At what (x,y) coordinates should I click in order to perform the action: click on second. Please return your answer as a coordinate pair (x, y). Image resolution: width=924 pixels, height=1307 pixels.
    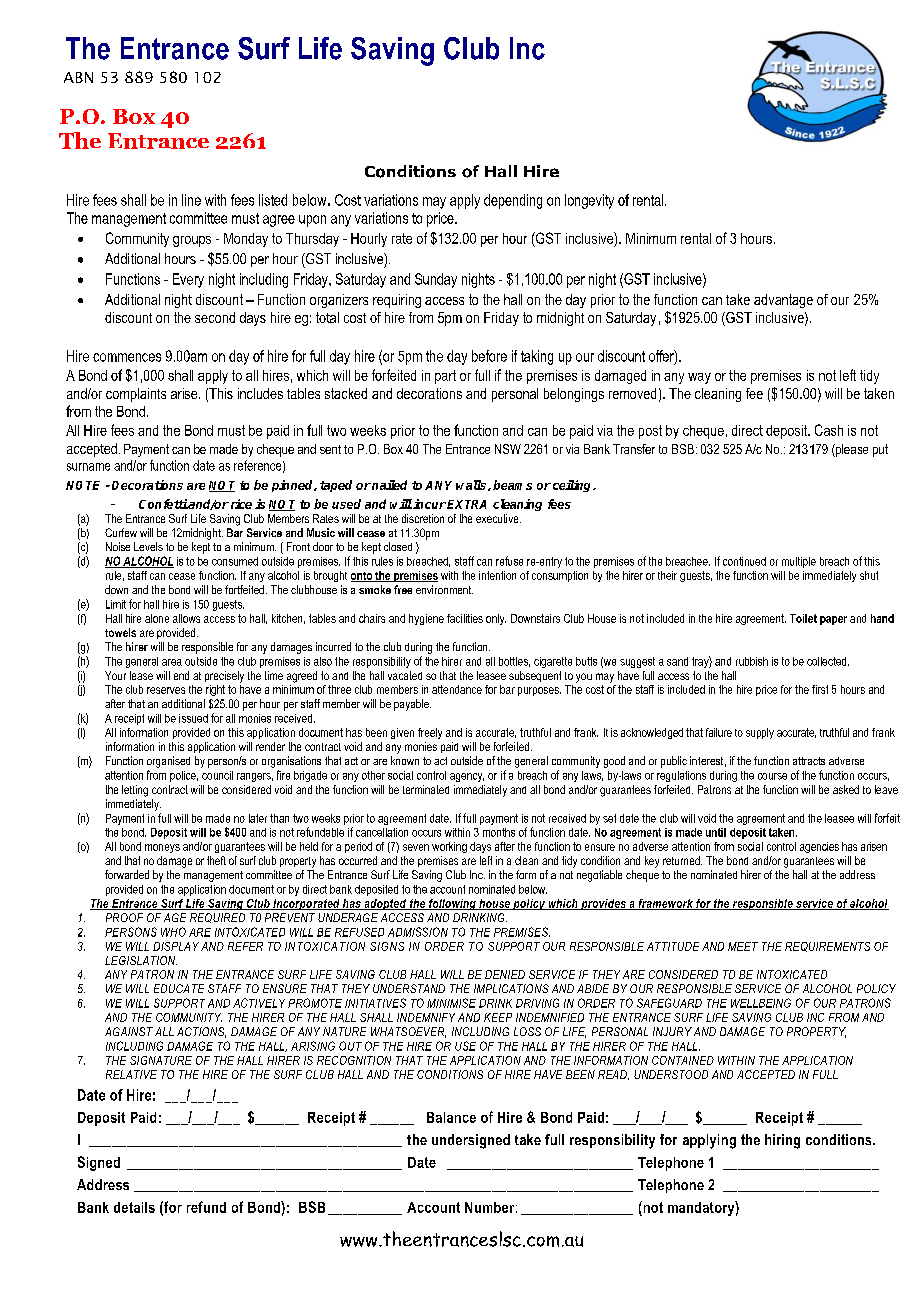
    Looking at the image, I should click on (215, 317).
